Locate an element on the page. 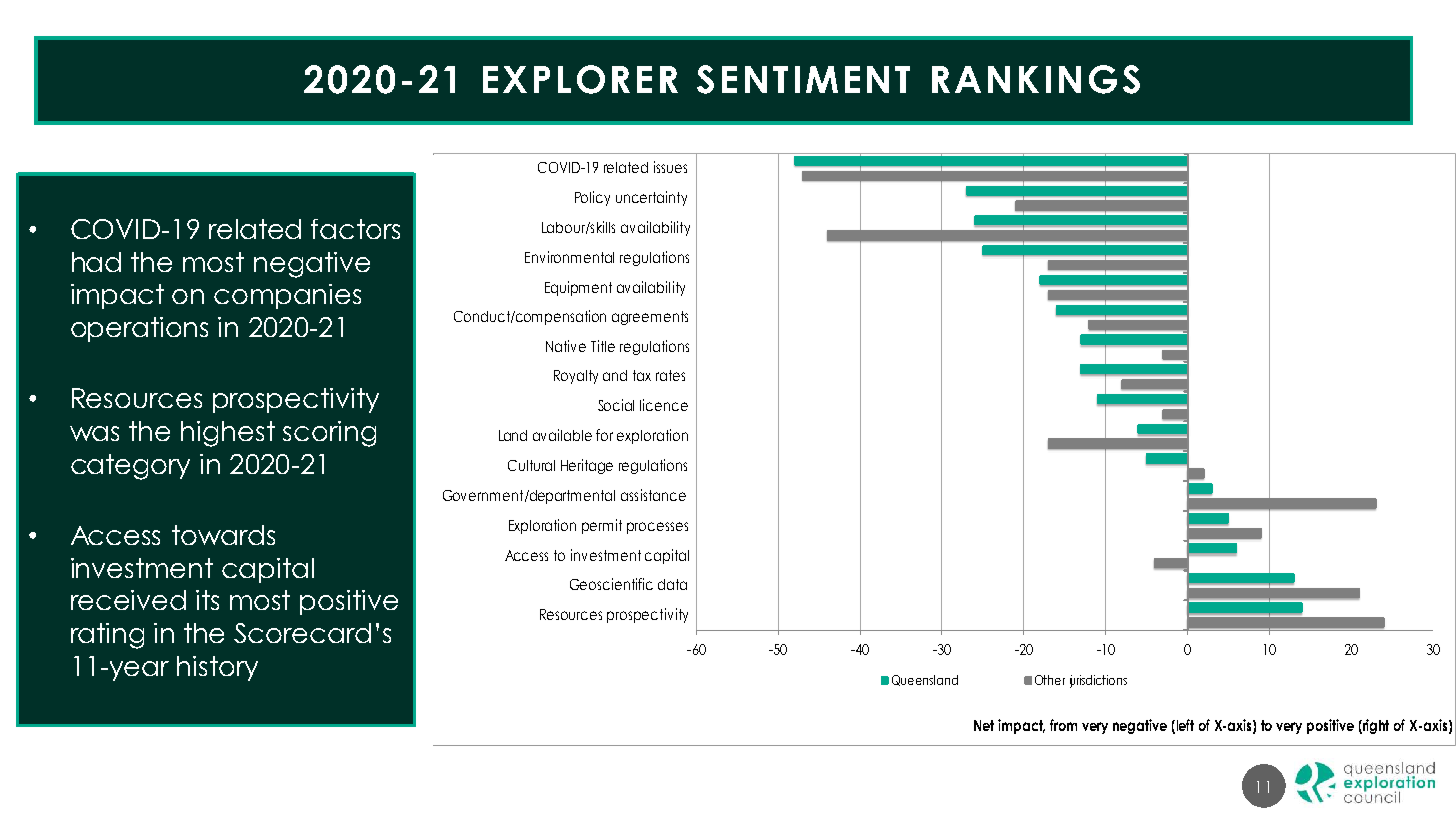 This document has width=1456, height=819. highest is located at coordinates (228, 434).
